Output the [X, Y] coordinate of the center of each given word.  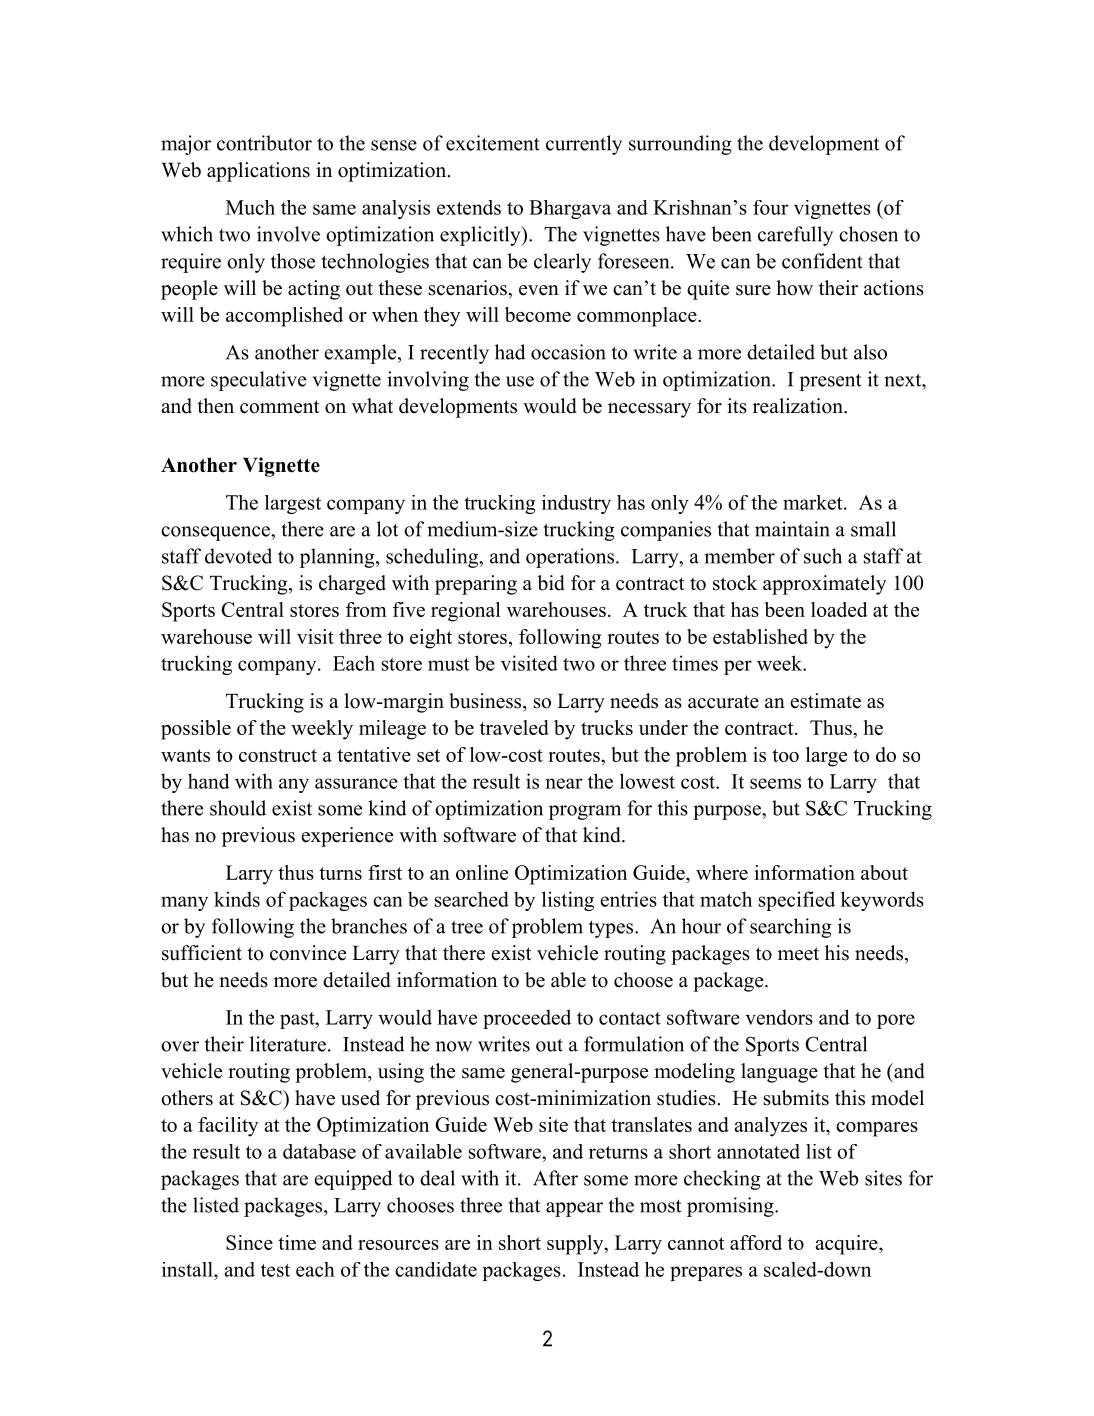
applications [258, 172]
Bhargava [570, 209]
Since [249, 1242]
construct [278, 755]
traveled [514, 727]
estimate [826, 701]
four [770, 207]
